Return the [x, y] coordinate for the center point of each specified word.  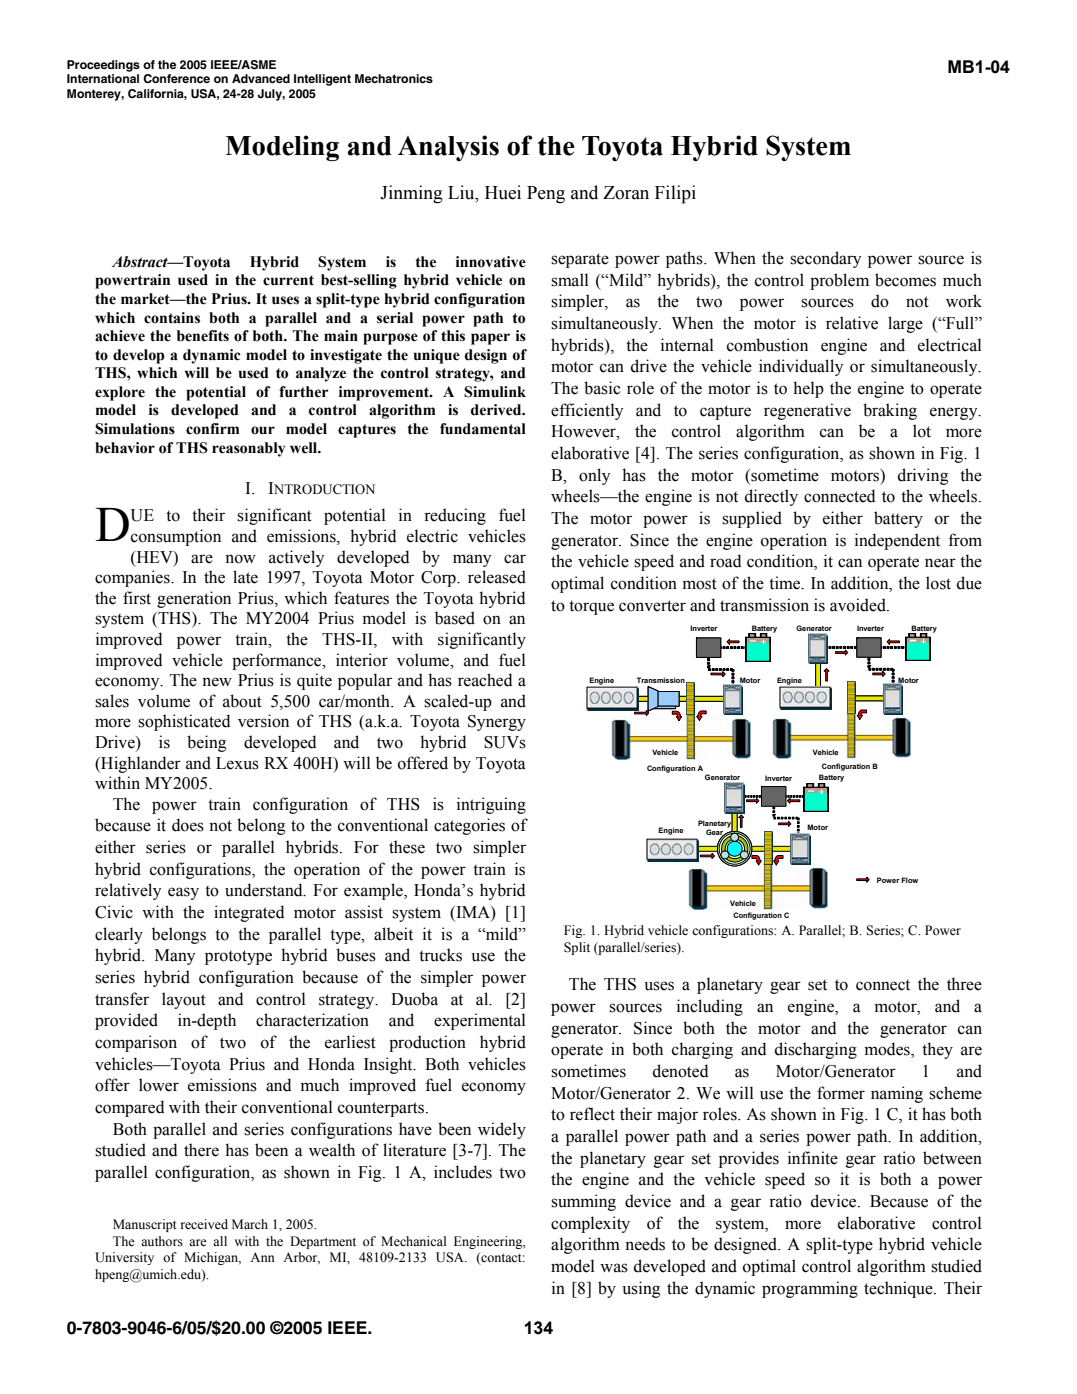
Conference [176, 78]
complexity [590, 1224]
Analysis [448, 148]
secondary [825, 259]
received [204, 1224]
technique [899, 1289]
